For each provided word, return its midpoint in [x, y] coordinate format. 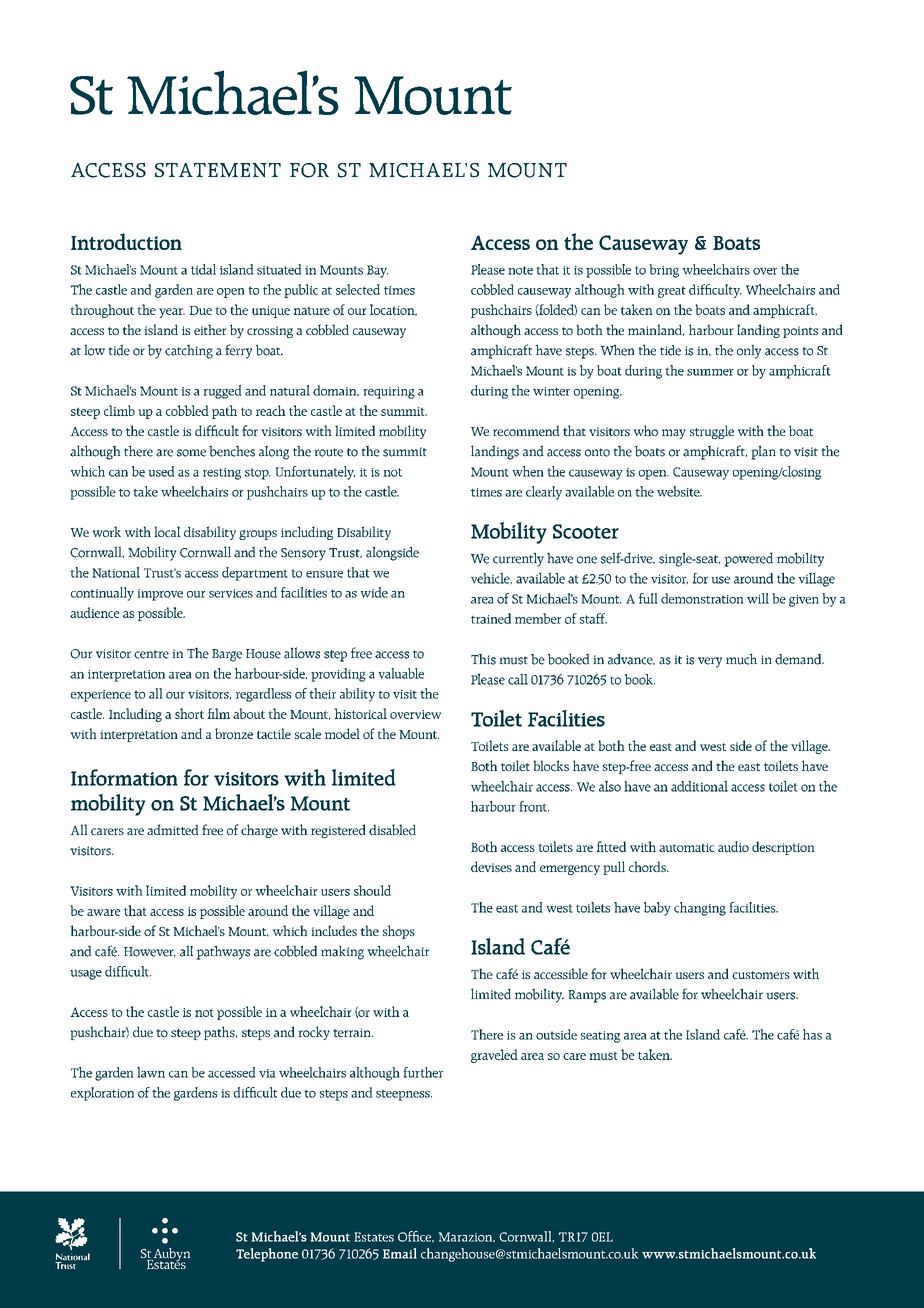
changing [700, 909]
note [520, 270]
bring [664, 271]
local [167, 531]
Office [416, 1236]
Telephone [267, 1255]
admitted [173, 829]
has [812, 1034]
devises [491, 866]
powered [748, 559]
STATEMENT [218, 170]
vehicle [491, 578]
